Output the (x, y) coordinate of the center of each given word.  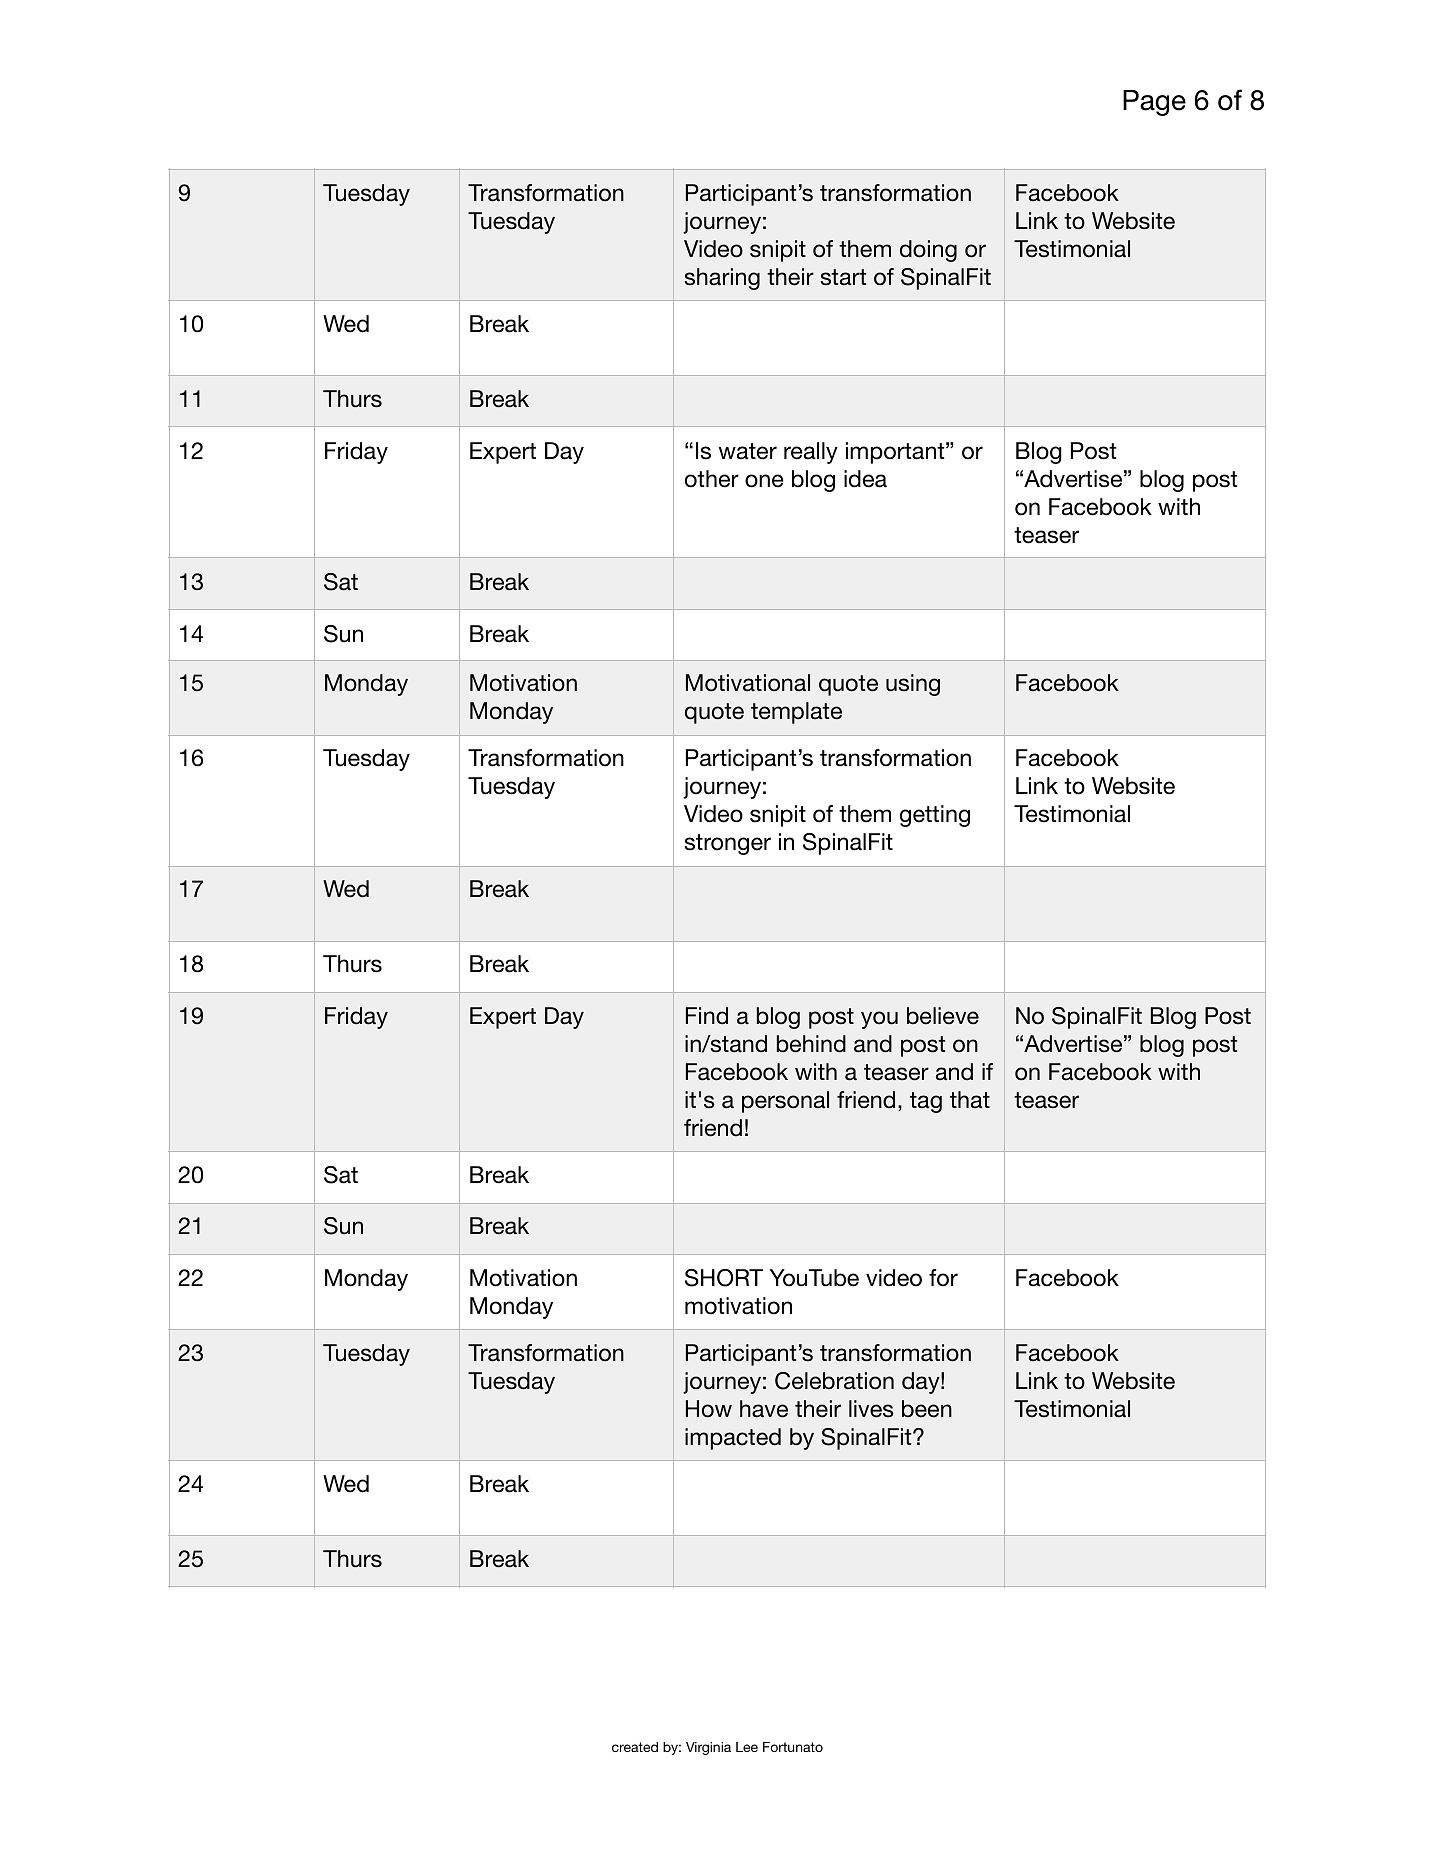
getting (935, 816)
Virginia (708, 1748)
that (970, 1100)
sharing (722, 279)
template (796, 713)
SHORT (724, 1278)
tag (926, 1102)
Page (1154, 103)
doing (928, 251)
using (913, 685)
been (927, 1409)
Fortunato (793, 1747)
